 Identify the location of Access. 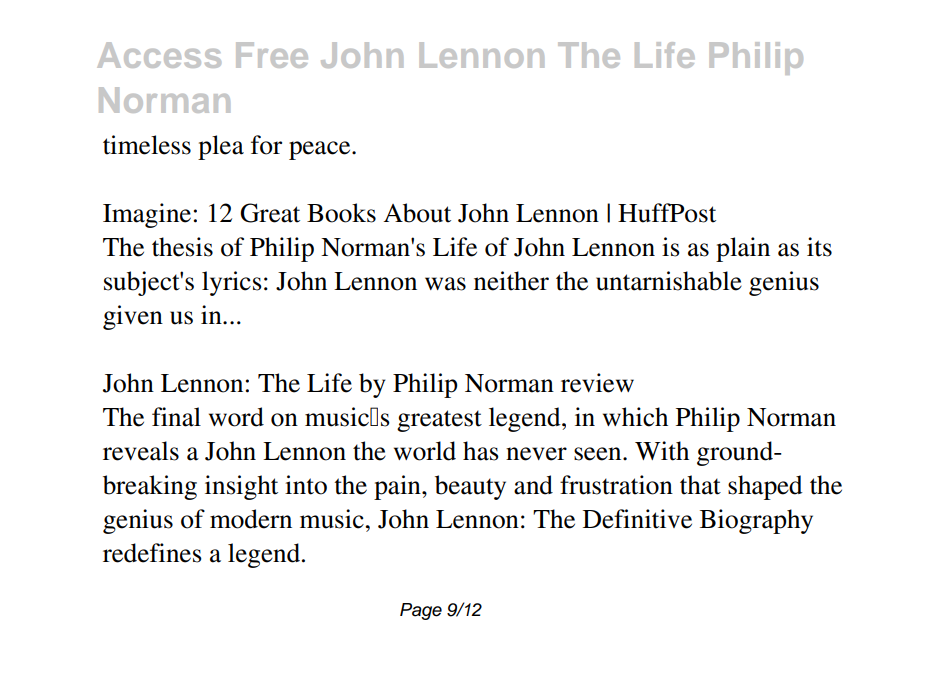
(159, 55).
